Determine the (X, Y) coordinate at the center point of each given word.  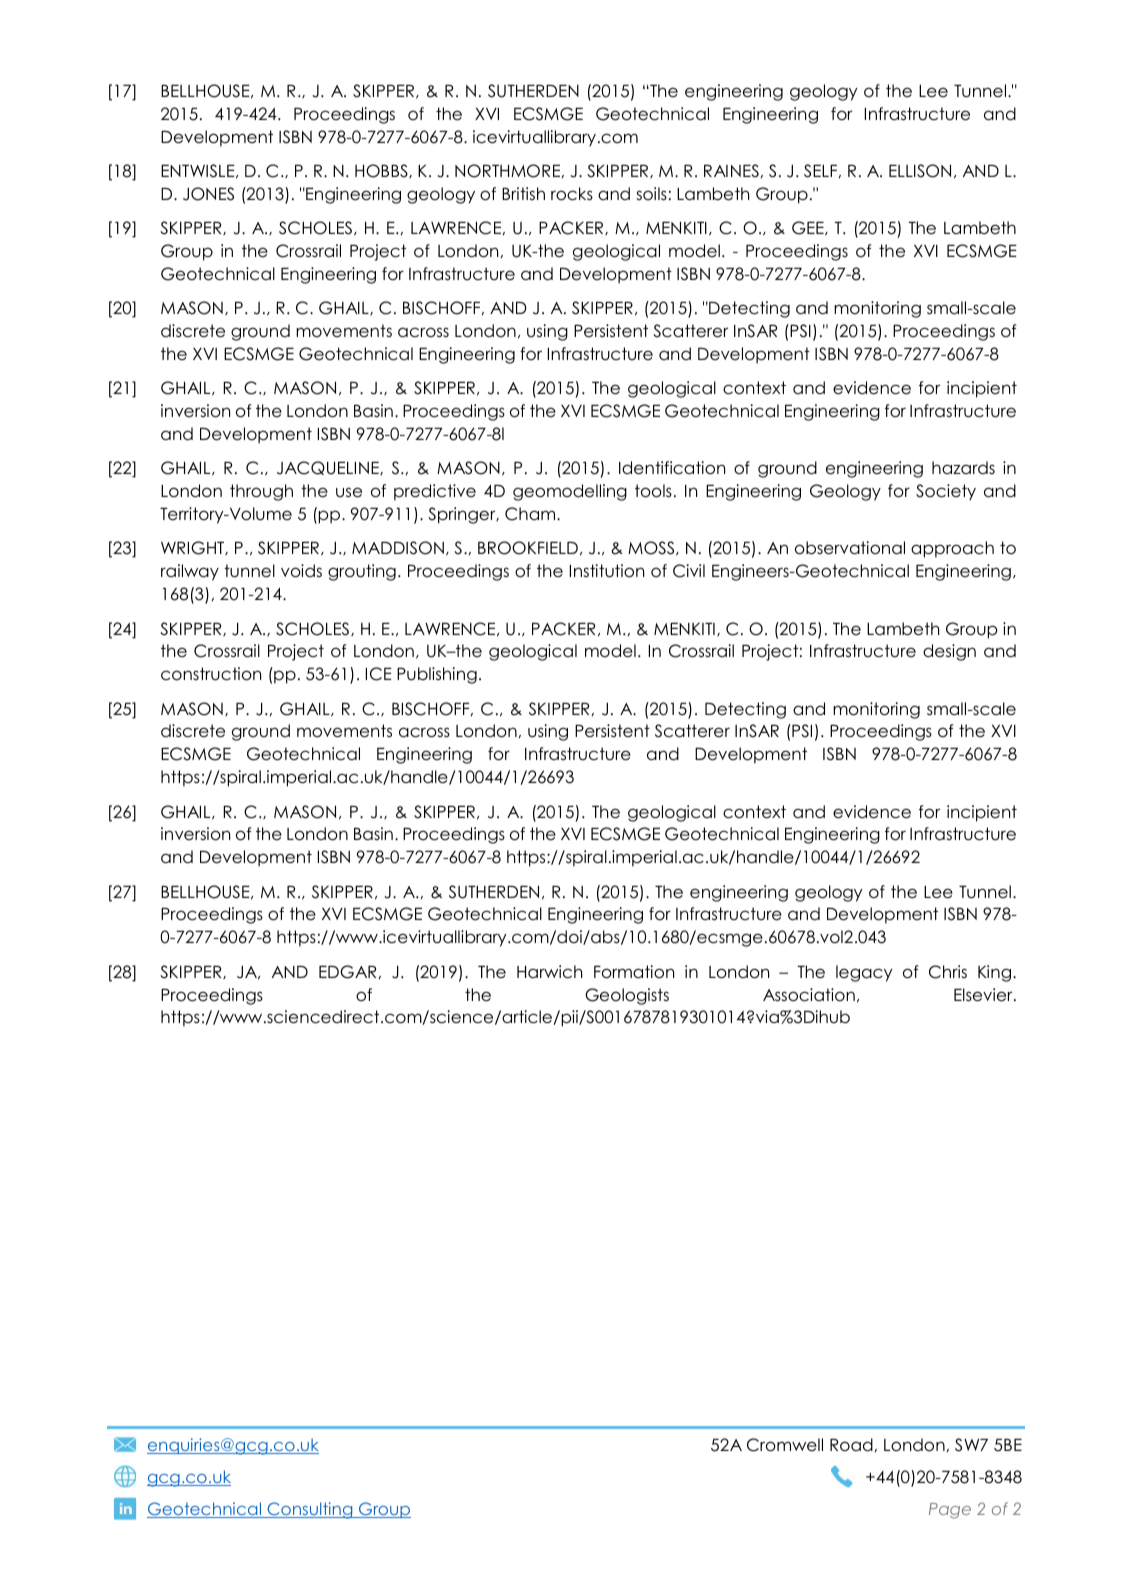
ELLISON (920, 171)
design (949, 652)
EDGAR (349, 972)
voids (301, 571)
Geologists (627, 996)
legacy (864, 973)
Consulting (310, 1510)
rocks (572, 194)
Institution (607, 571)
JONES (208, 194)
